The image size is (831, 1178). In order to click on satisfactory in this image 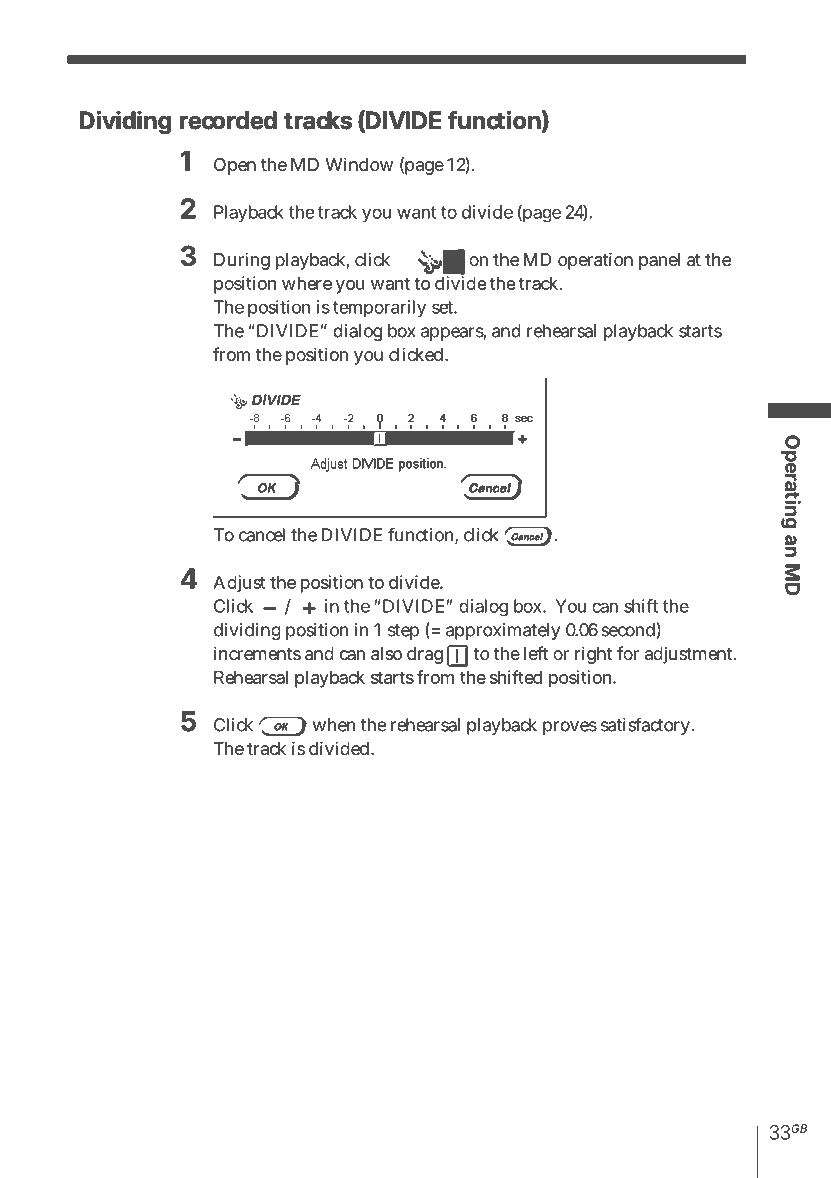, I will do `click(646, 726)`.
